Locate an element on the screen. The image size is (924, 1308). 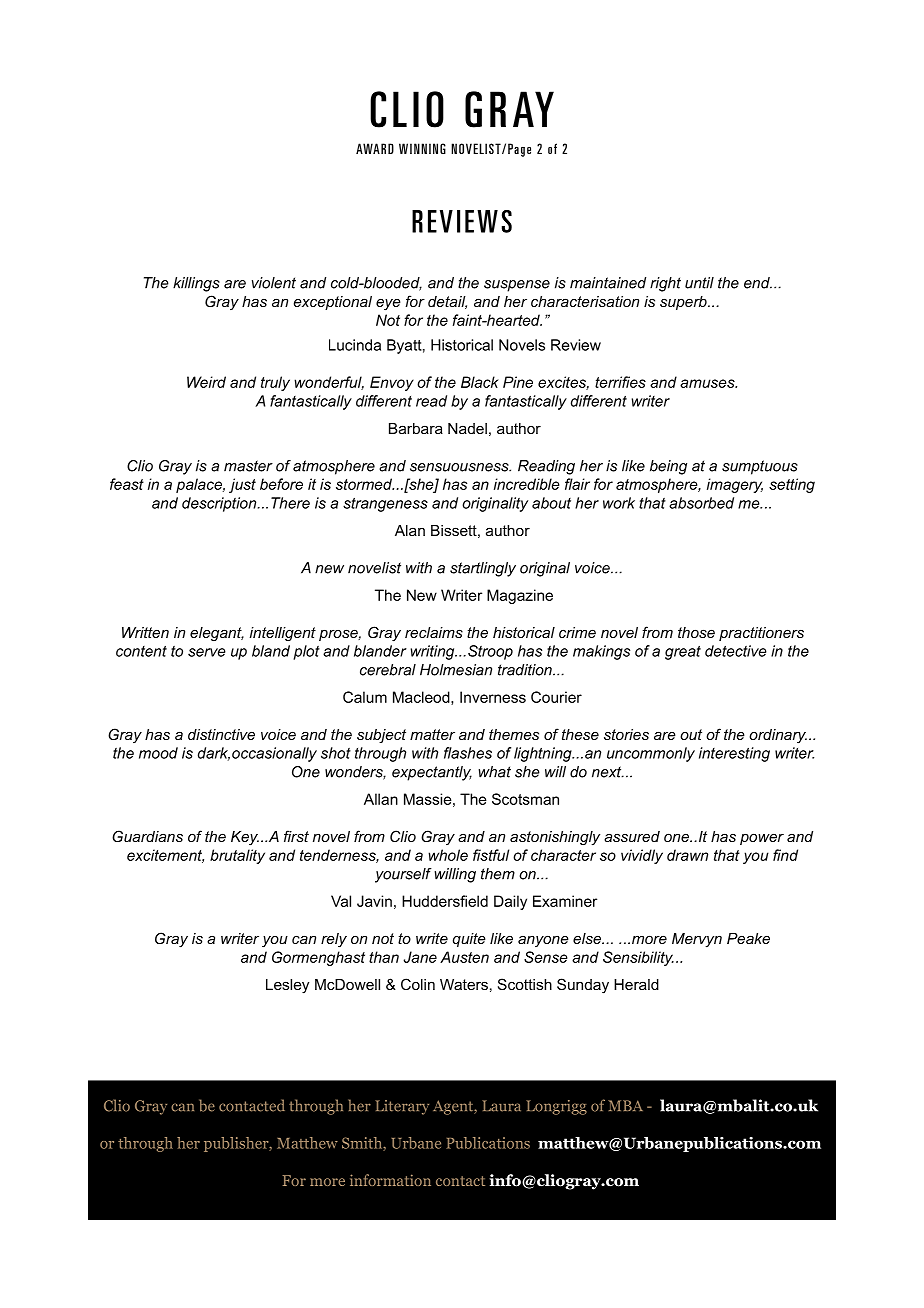
elegant is located at coordinates (217, 634).
